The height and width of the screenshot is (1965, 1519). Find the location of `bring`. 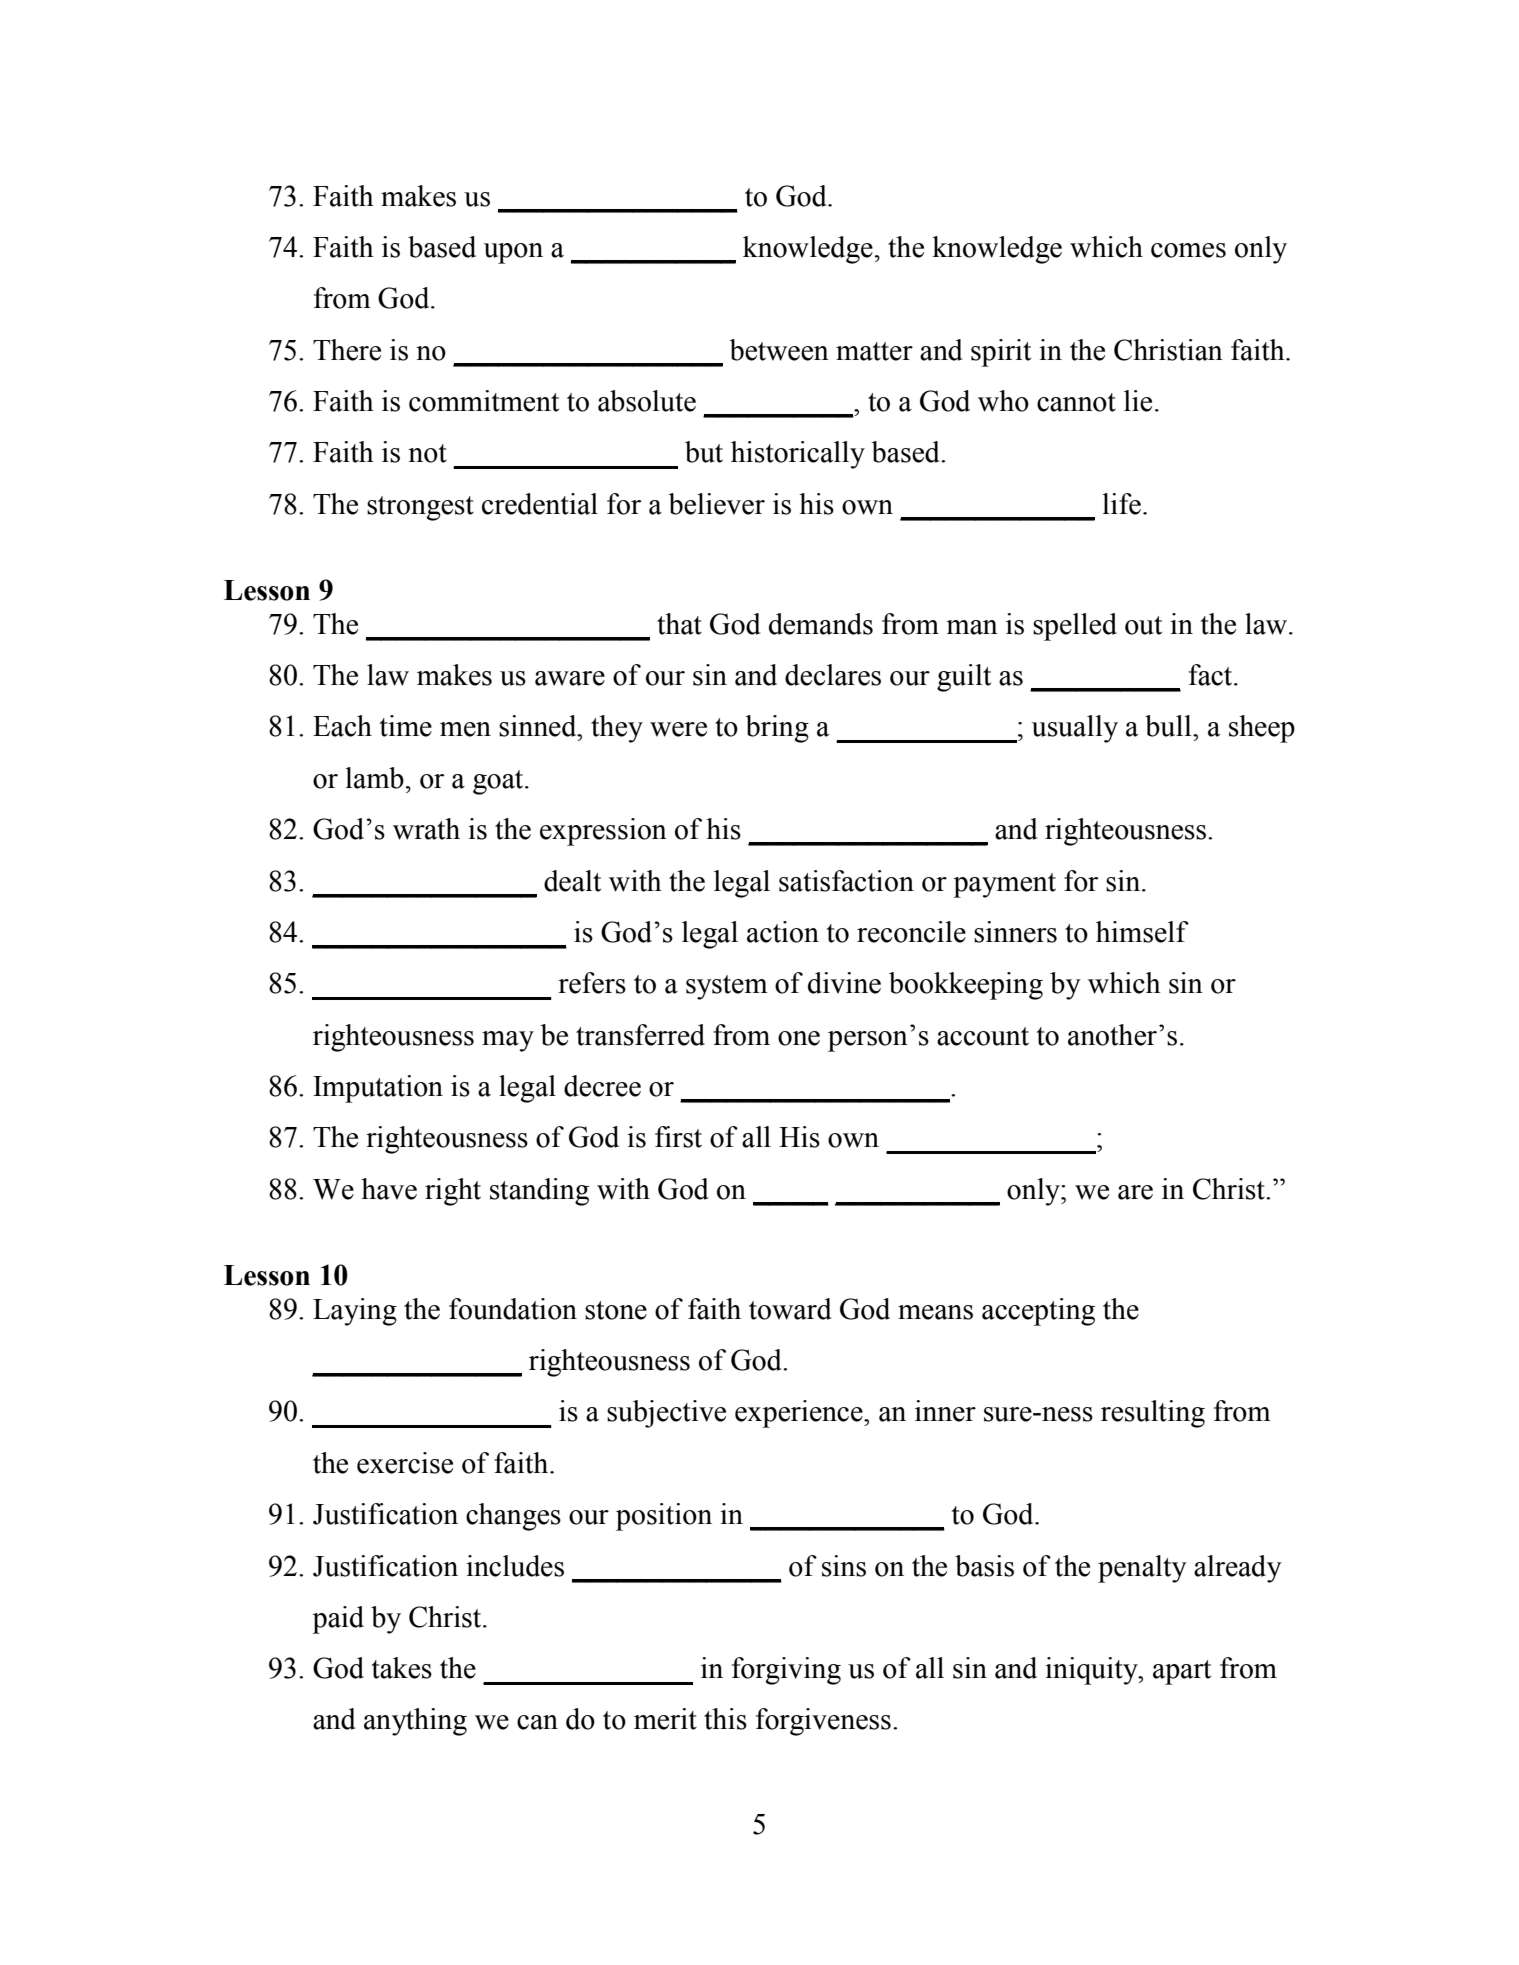

bring is located at coordinates (777, 729).
